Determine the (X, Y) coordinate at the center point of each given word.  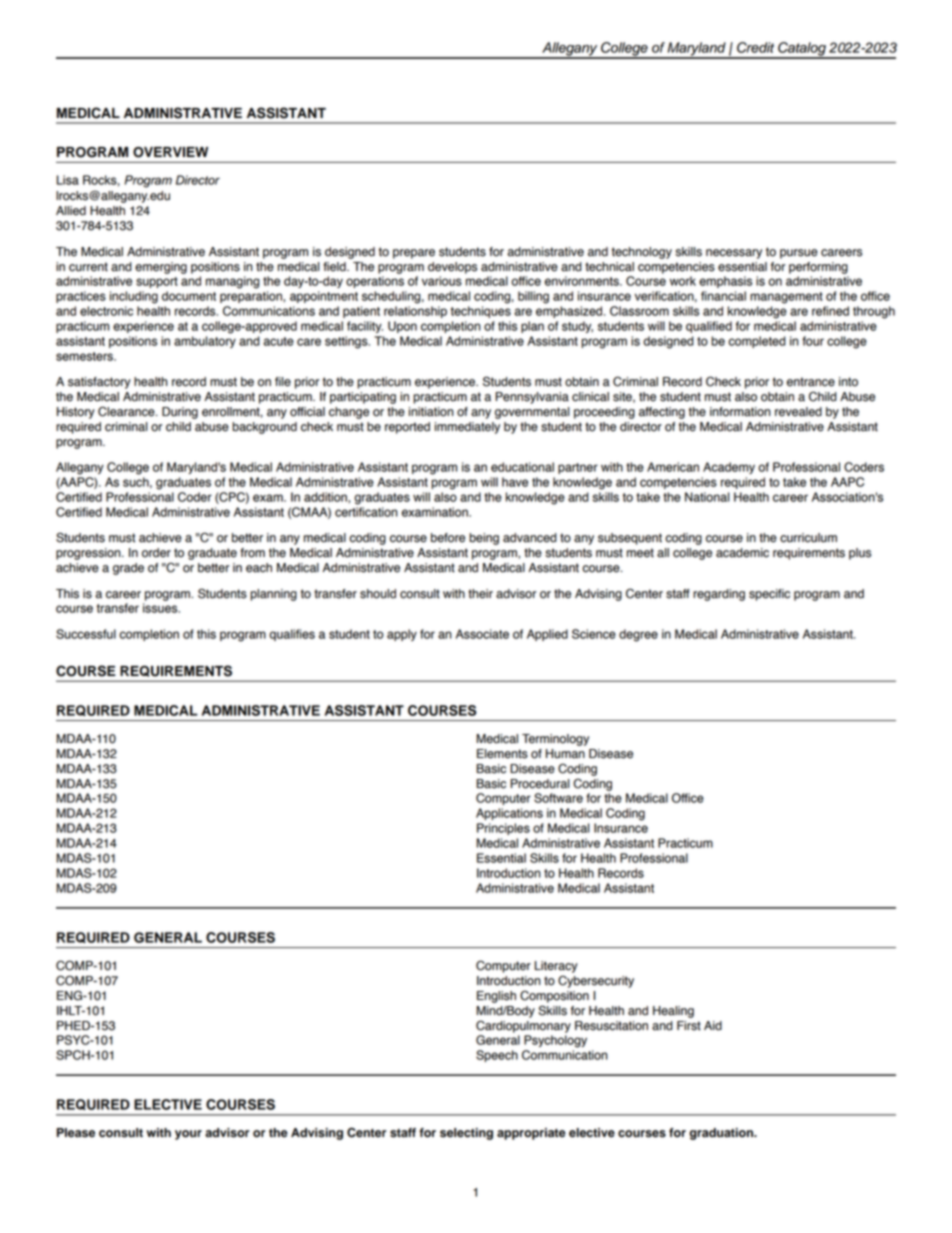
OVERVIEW (170, 152)
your (188, 1135)
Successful (86, 634)
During (180, 413)
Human (565, 754)
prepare (414, 254)
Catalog (802, 50)
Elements (502, 754)
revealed (798, 412)
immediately (467, 428)
